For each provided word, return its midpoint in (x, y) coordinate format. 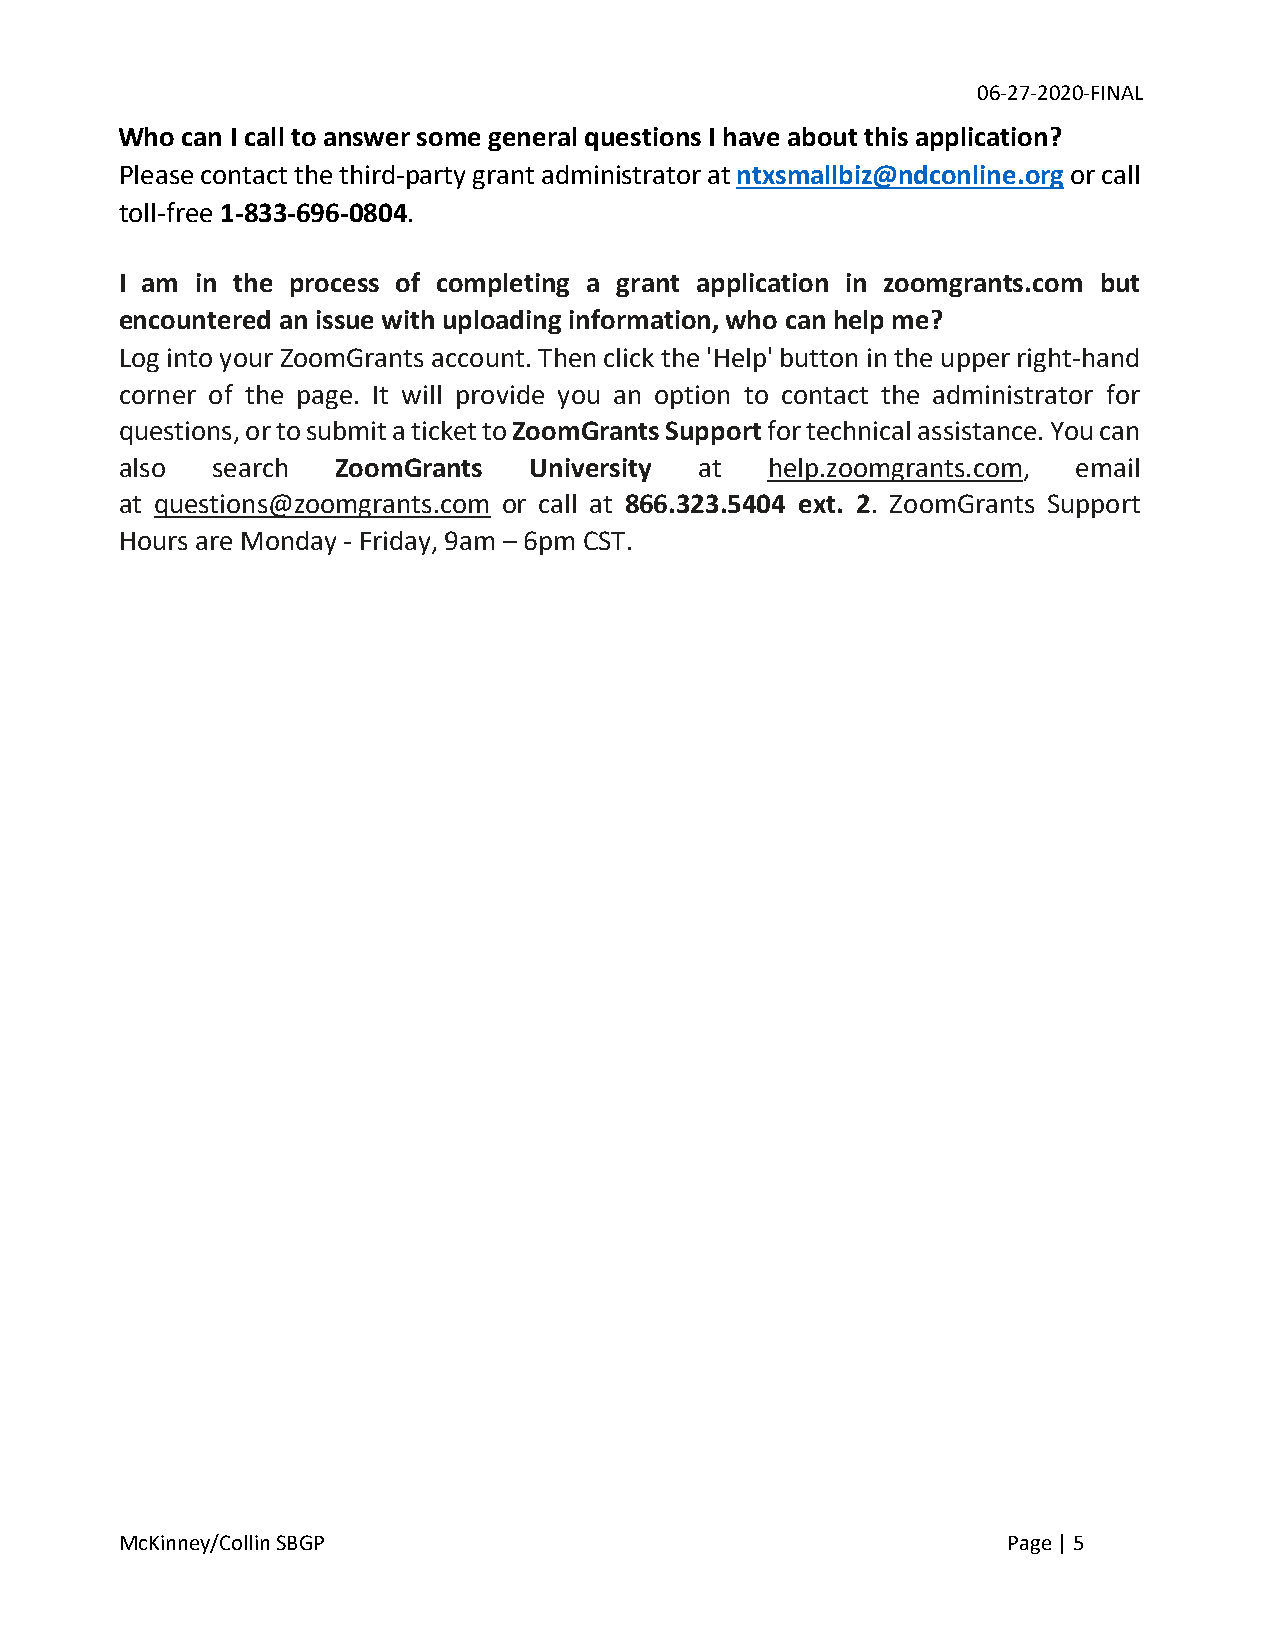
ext (817, 504)
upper (976, 362)
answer (367, 139)
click (629, 357)
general (532, 139)
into (190, 357)
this (886, 136)
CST (604, 540)
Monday (289, 543)
